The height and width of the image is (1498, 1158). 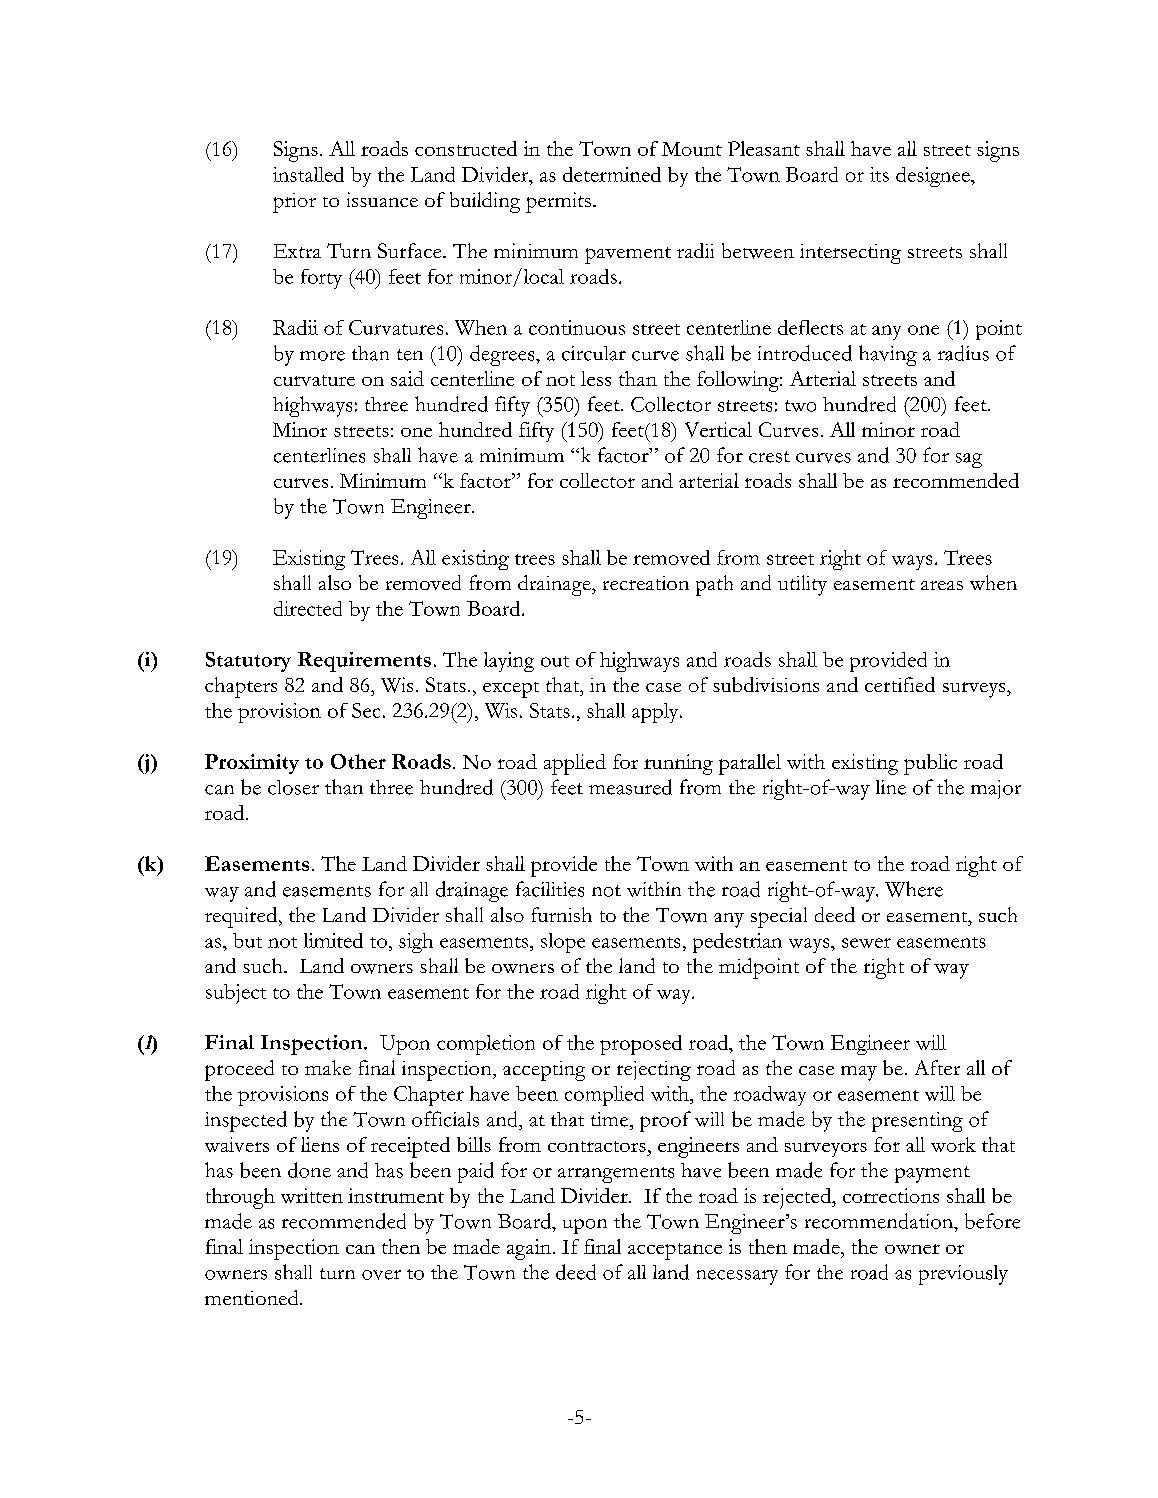 What do you see at coordinates (880, 1221) in the image?
I see `recommendation` at bounding box center [880, 1221].
